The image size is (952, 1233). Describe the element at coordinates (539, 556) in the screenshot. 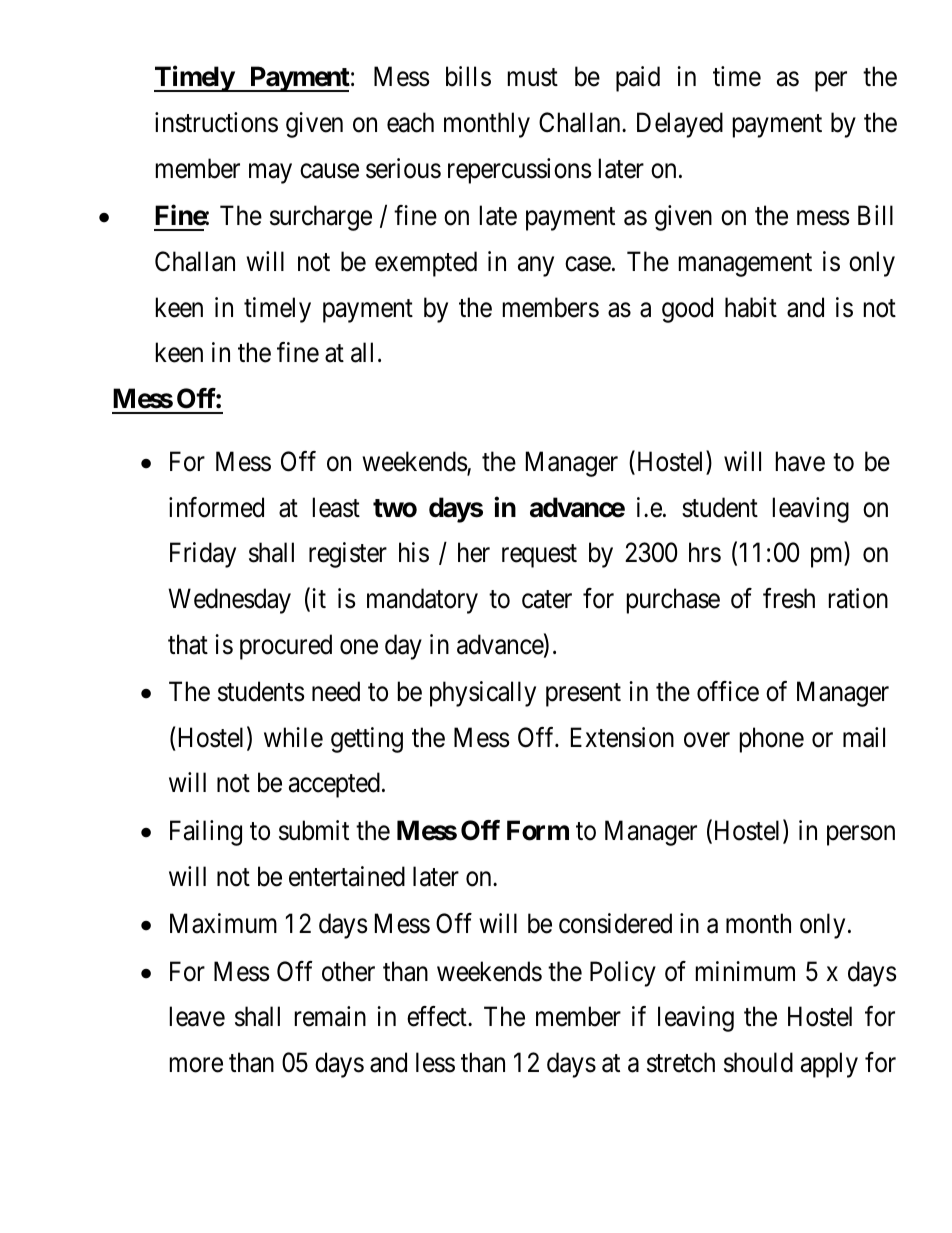

I see `request` at that location.
